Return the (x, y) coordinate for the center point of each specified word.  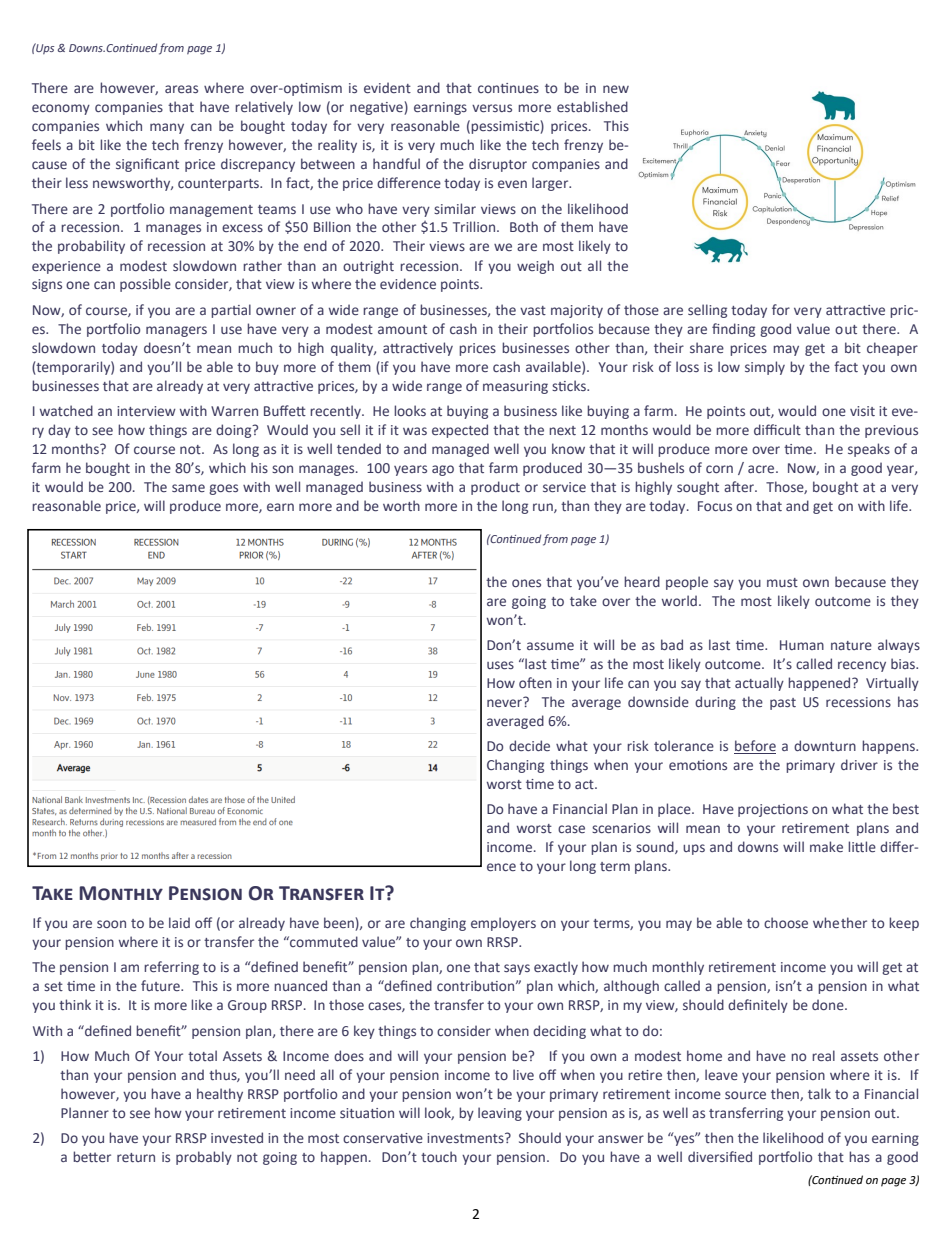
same (188, 488)
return (136, 1157)
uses (500, 665)
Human (802, 645)
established (592, 106)
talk (819, 1093)
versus (492, 108)
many (167, 128)
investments (466, 1138)
